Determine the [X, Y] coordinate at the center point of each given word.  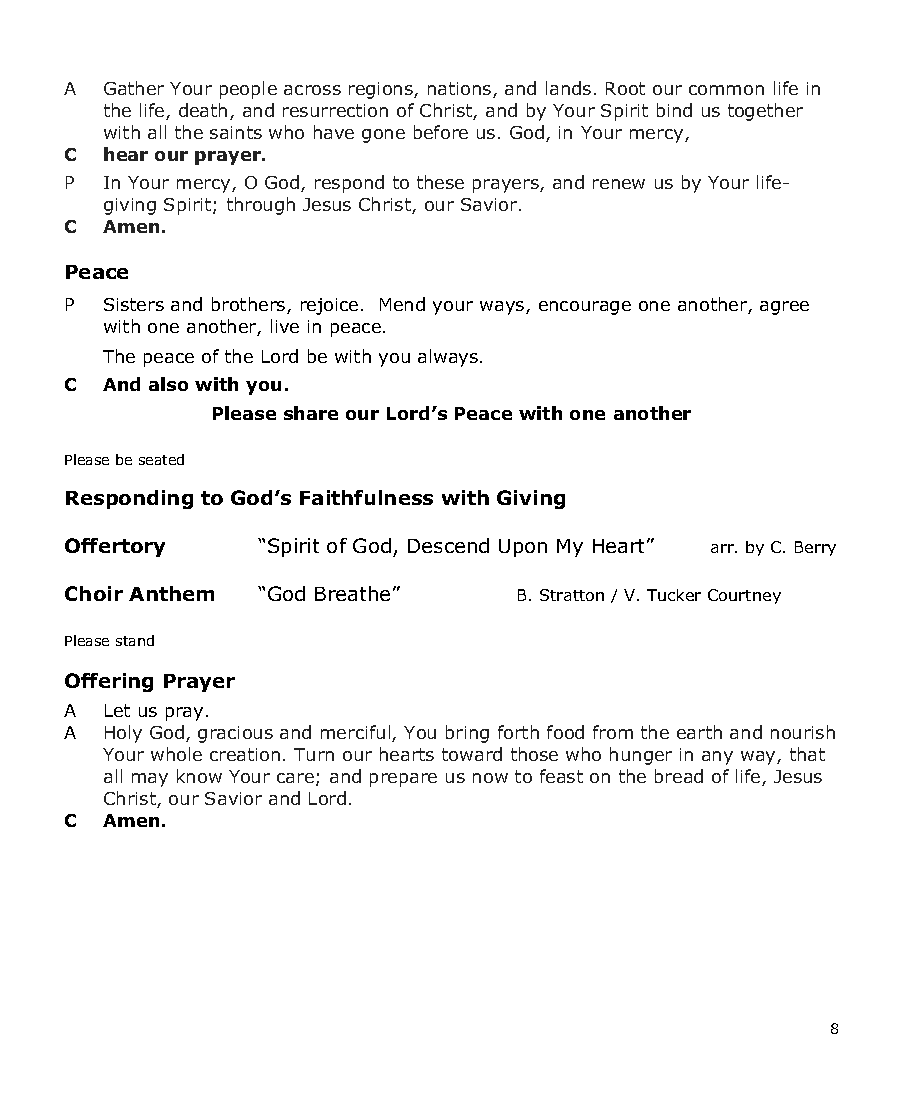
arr [723, 548]
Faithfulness [366, 497]
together [765, 112]
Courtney [744, 596]
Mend [402, 304]
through [261, 206]
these [440, 182]
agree [784, 308]
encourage [585, 308]
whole [176, 754]
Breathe [352, 593]
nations [461, 90]
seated [161, 459]
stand [135, 640]
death [203, 110]
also [168, 384]
